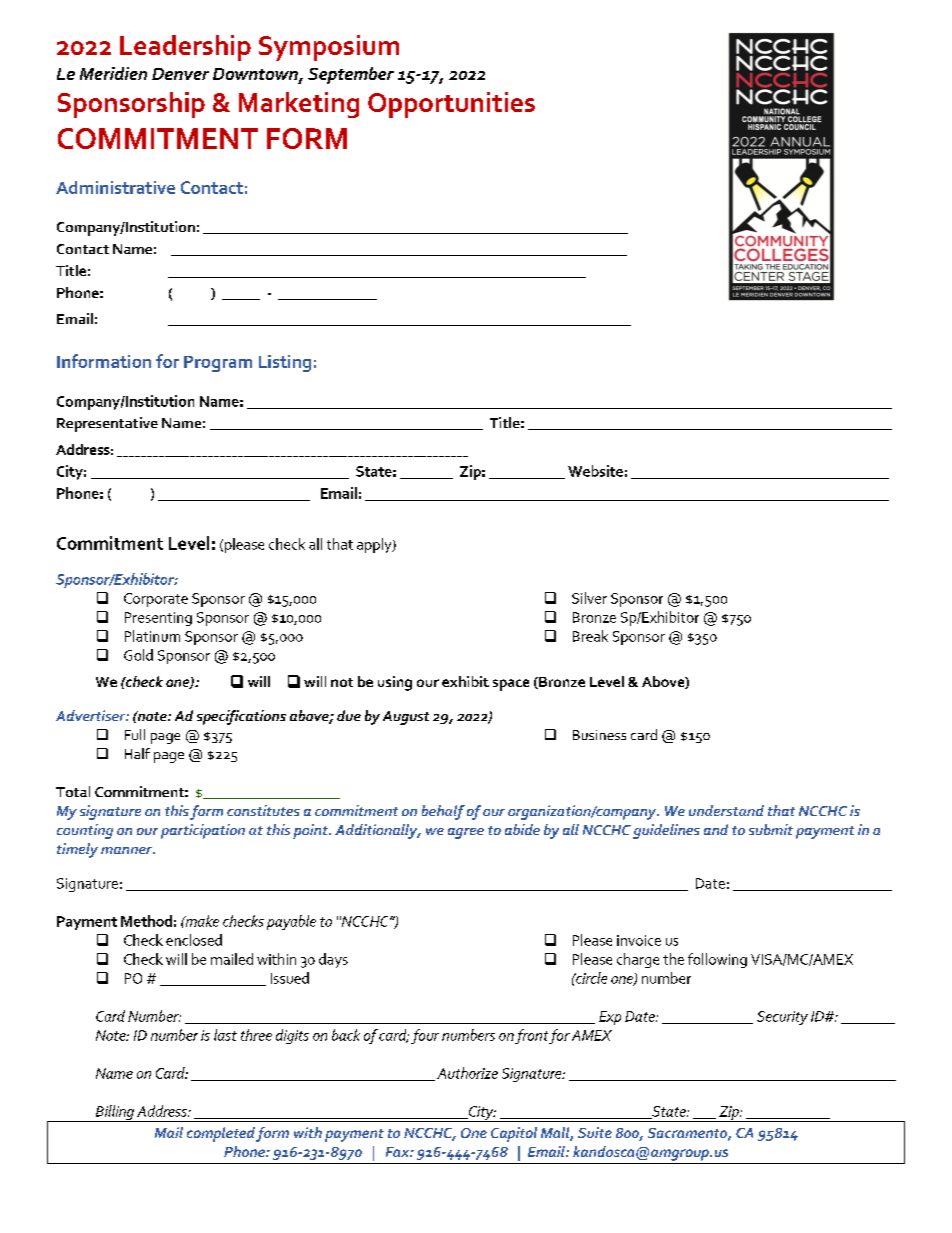 This page has height=1233, width=952. Describe the element at coordinates (406, 718) in the page. I see `August` at that location.
